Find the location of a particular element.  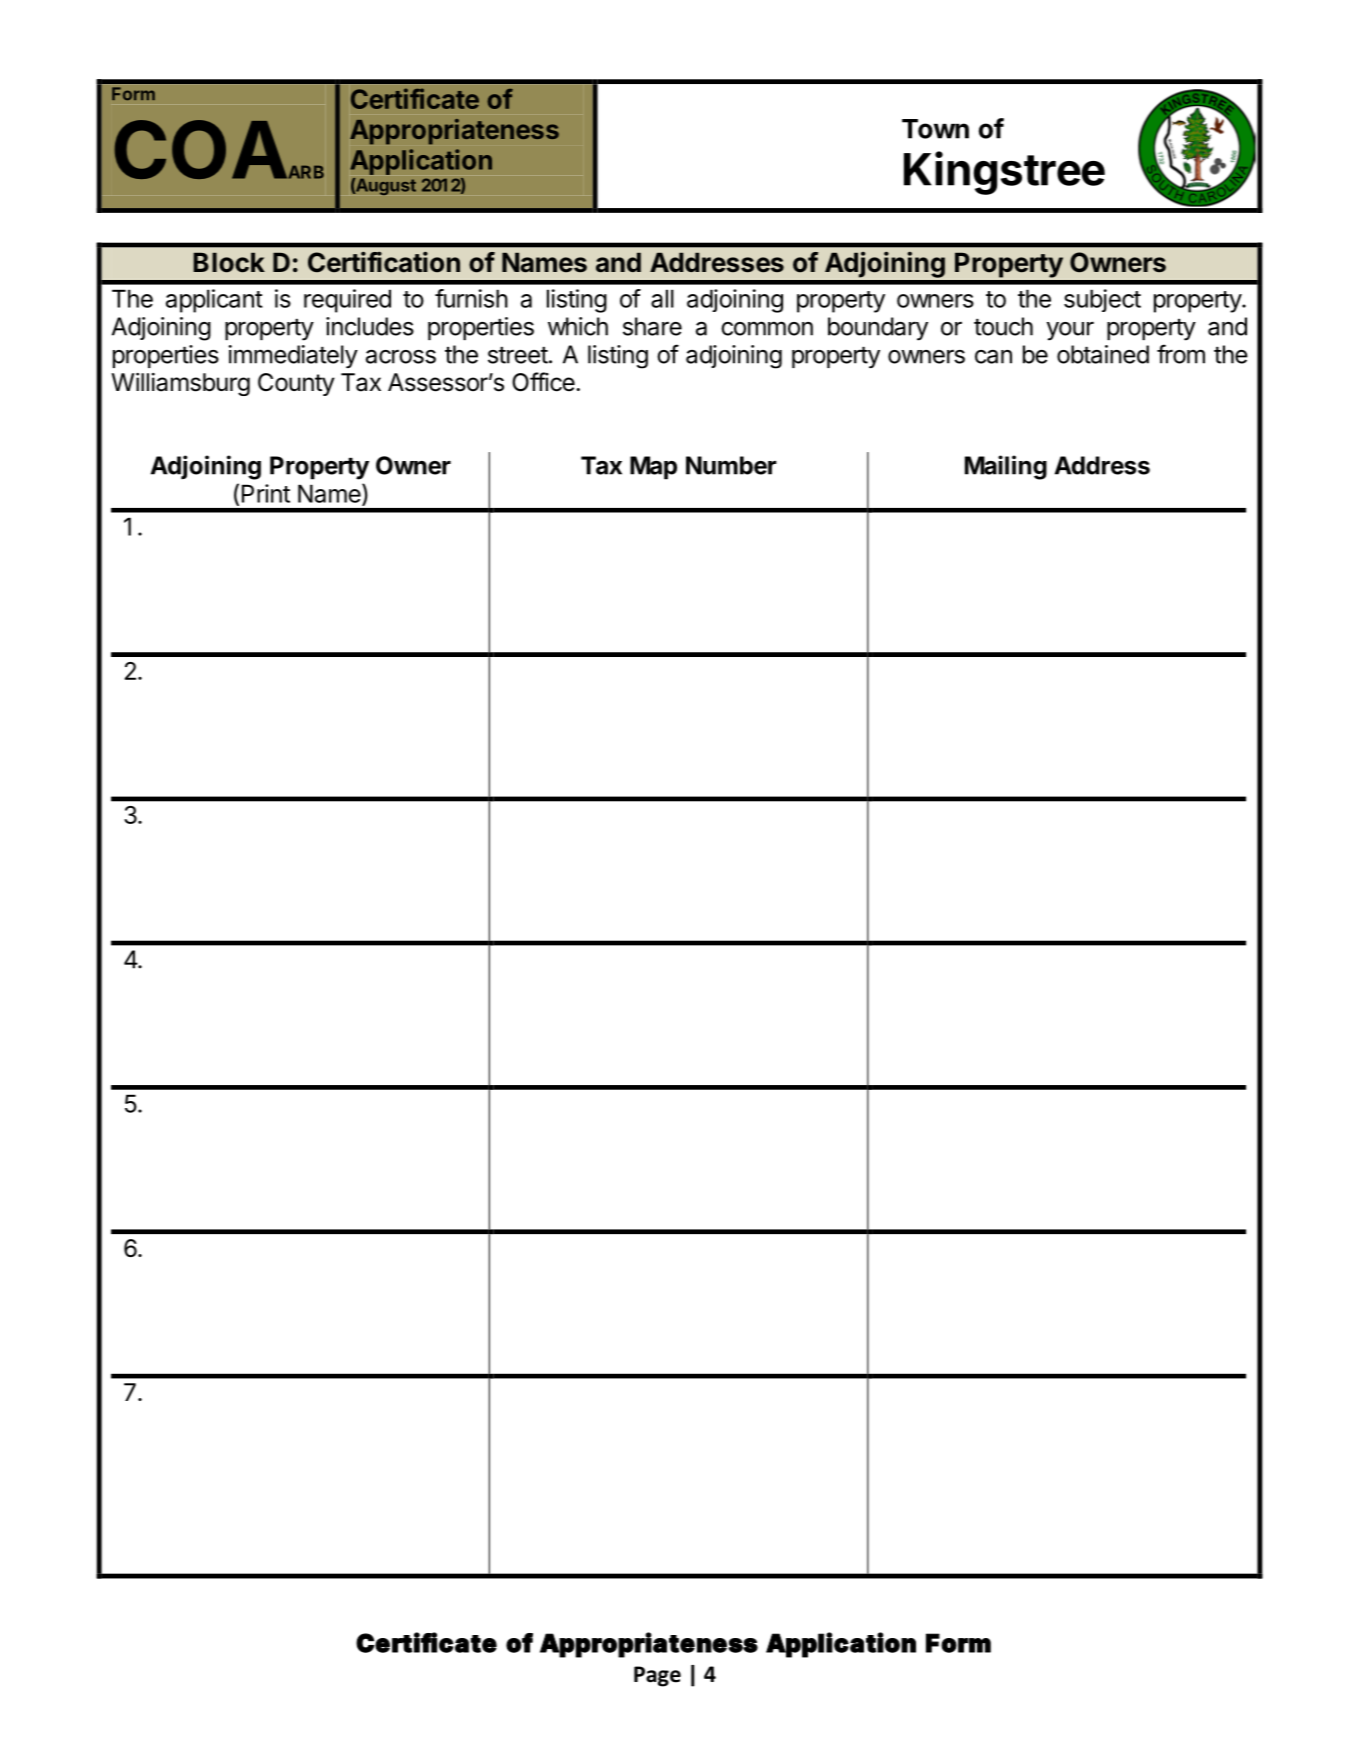

Map is located at coordinates (653, 468).
